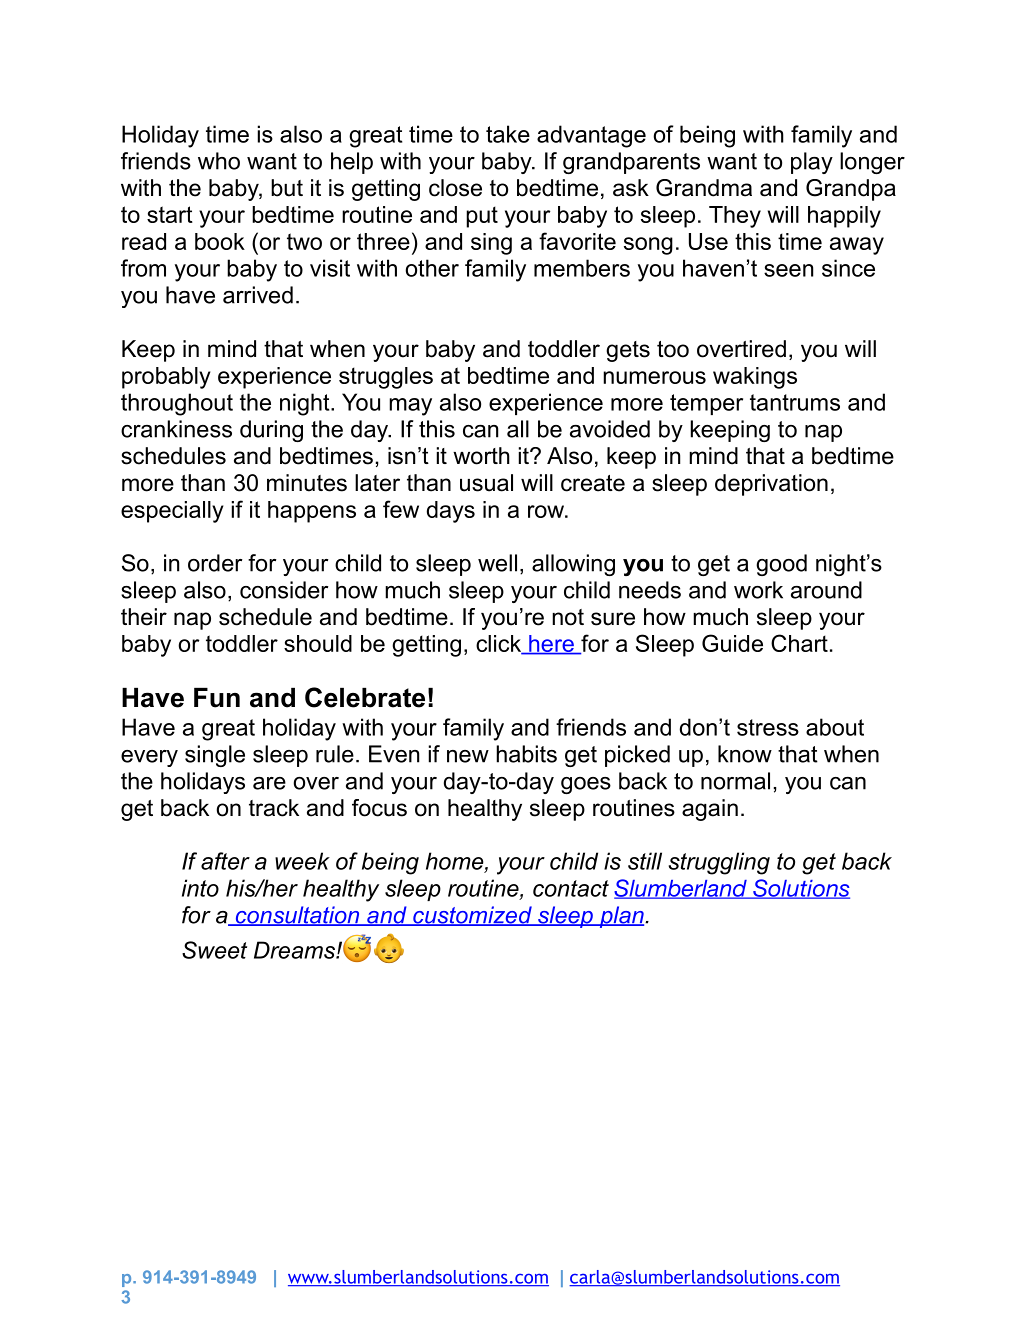 Image resolution: width=1026 pixels, height=1327 pixels. I want to click on customized, so click(472, 916).
